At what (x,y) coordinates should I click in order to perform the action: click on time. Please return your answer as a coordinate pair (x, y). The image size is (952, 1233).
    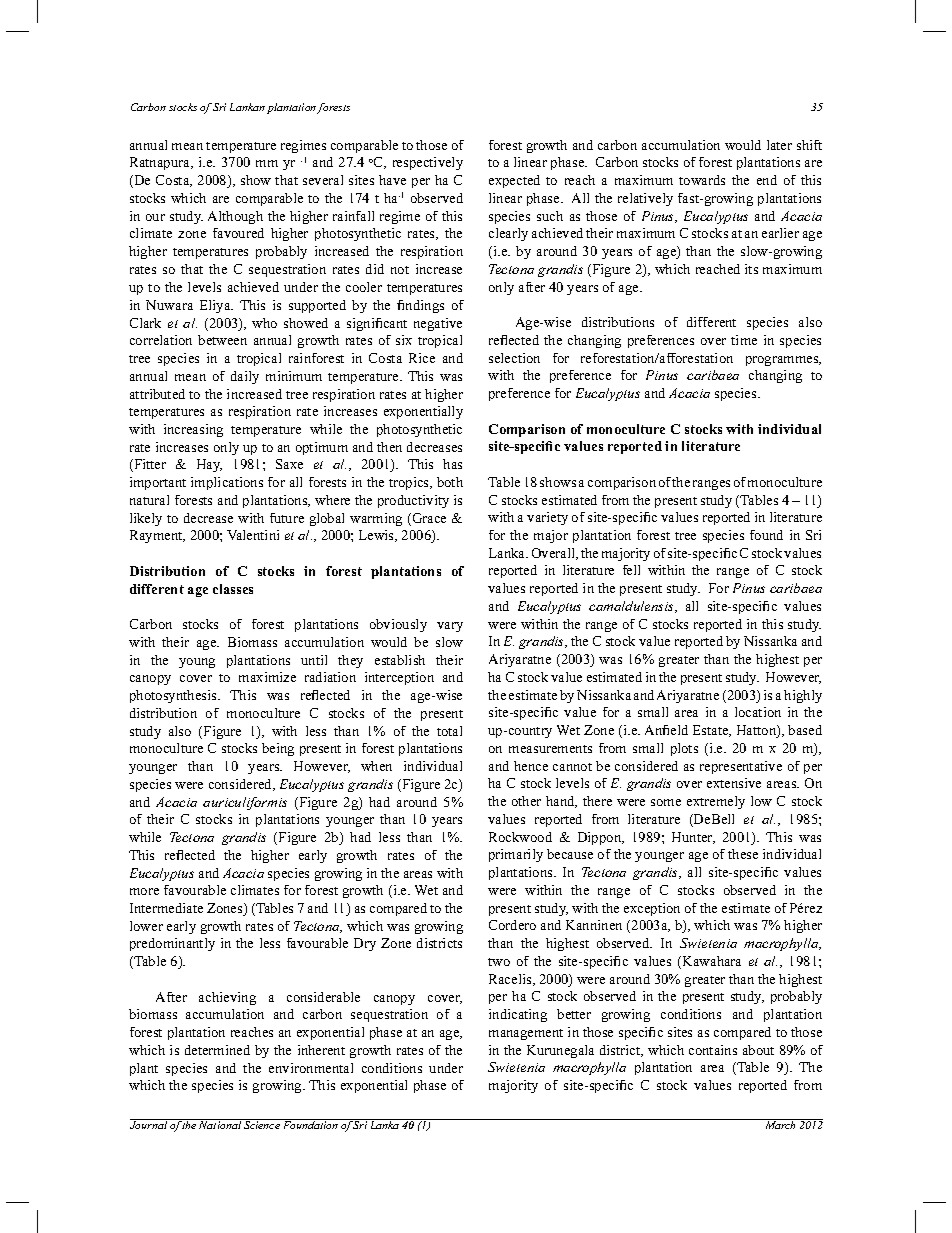
    Looking at the image, I should click on (744, 340).
